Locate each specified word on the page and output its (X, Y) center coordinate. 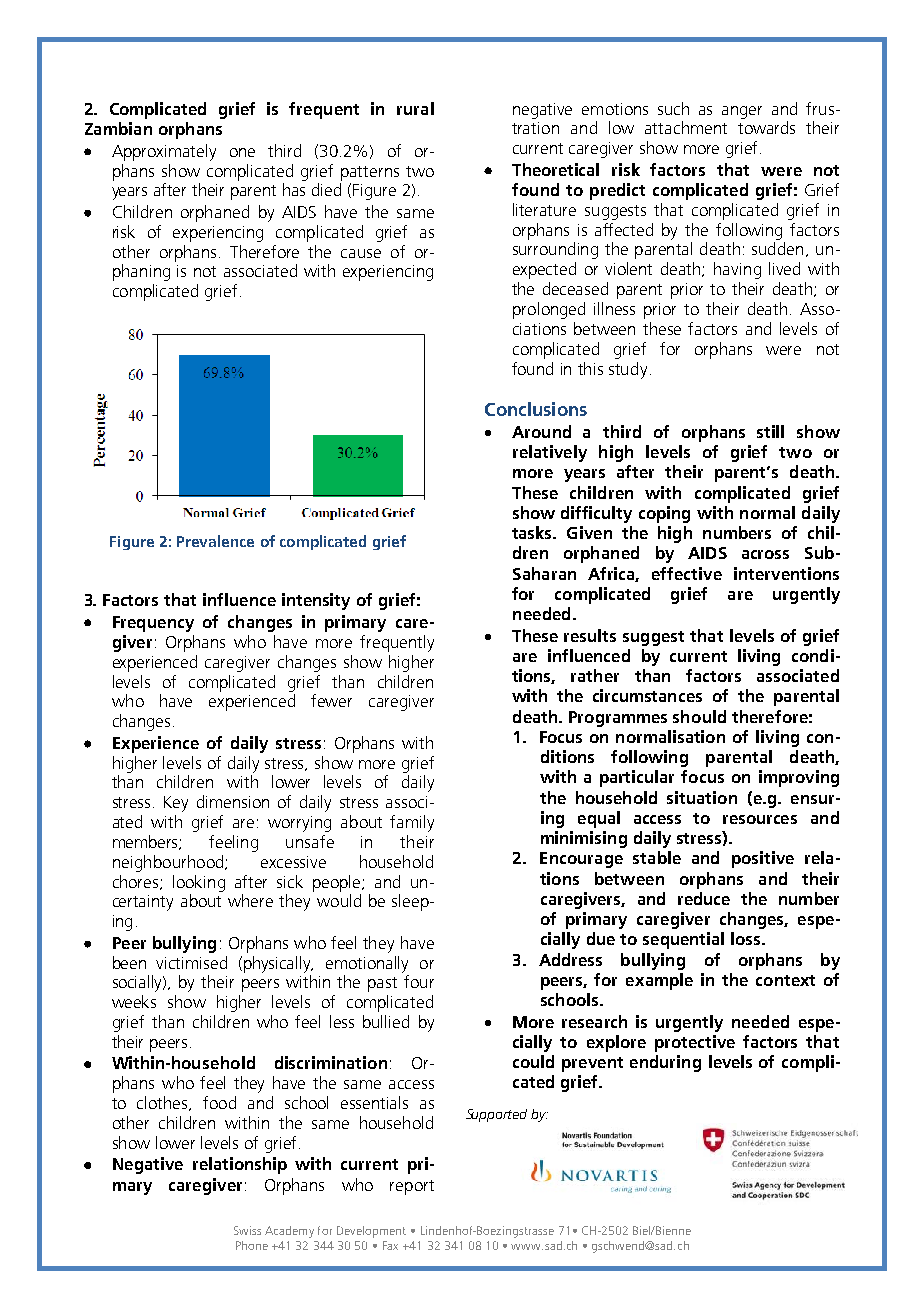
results (590, 635)
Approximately (164, 152)
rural (415, 108)
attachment (686, 127)
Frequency (153, 624)
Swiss (247, 1230)
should (699, 716)
